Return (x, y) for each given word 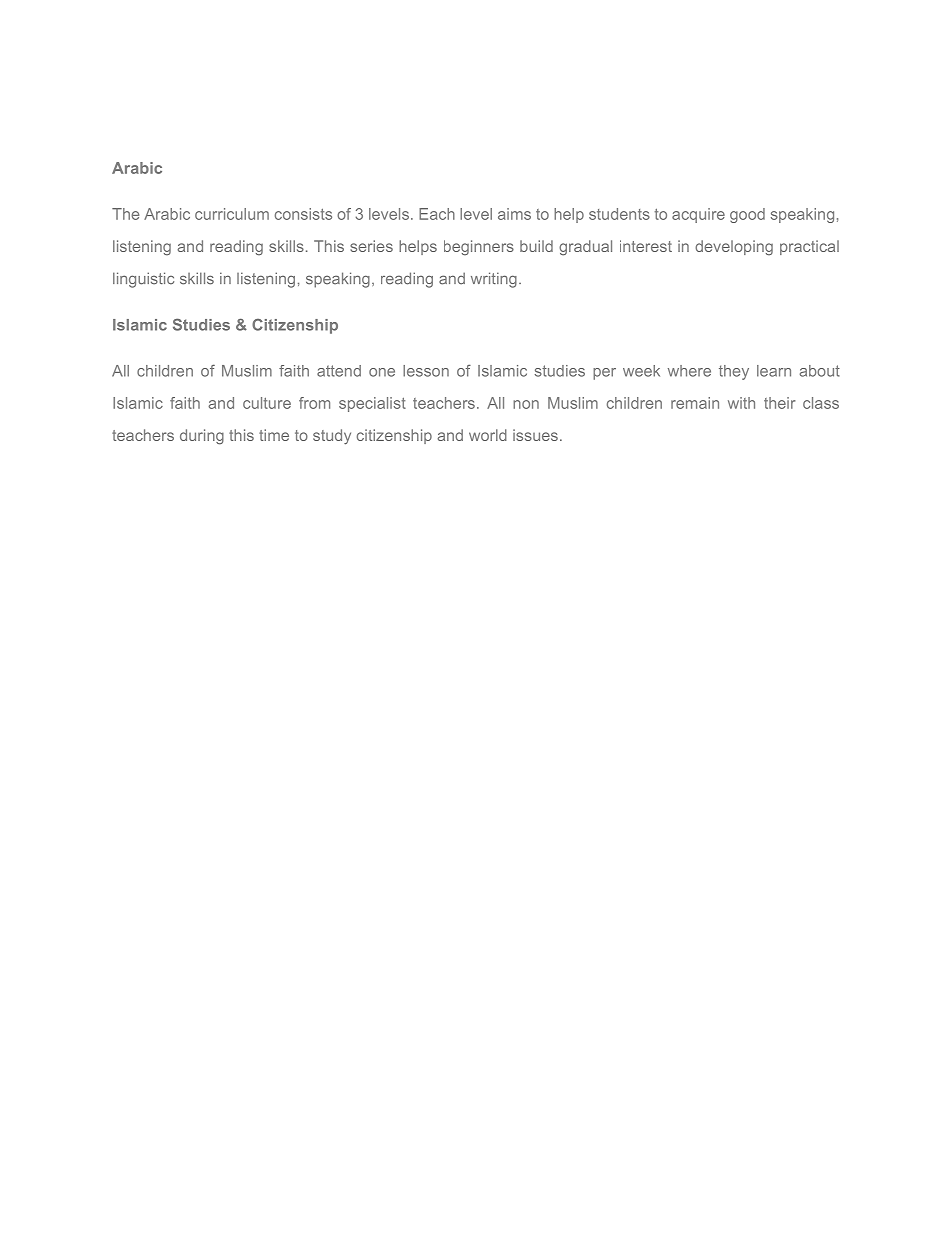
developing (734, 248)
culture (267, 403)
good (747, 215)
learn (774, 371)
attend (339, 371)
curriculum (232, 214)
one (382, 372)
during (202, 437)
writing (494, 280)
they (734, 372)
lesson (426, 371)
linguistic (143, 280)
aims (514, 214)
